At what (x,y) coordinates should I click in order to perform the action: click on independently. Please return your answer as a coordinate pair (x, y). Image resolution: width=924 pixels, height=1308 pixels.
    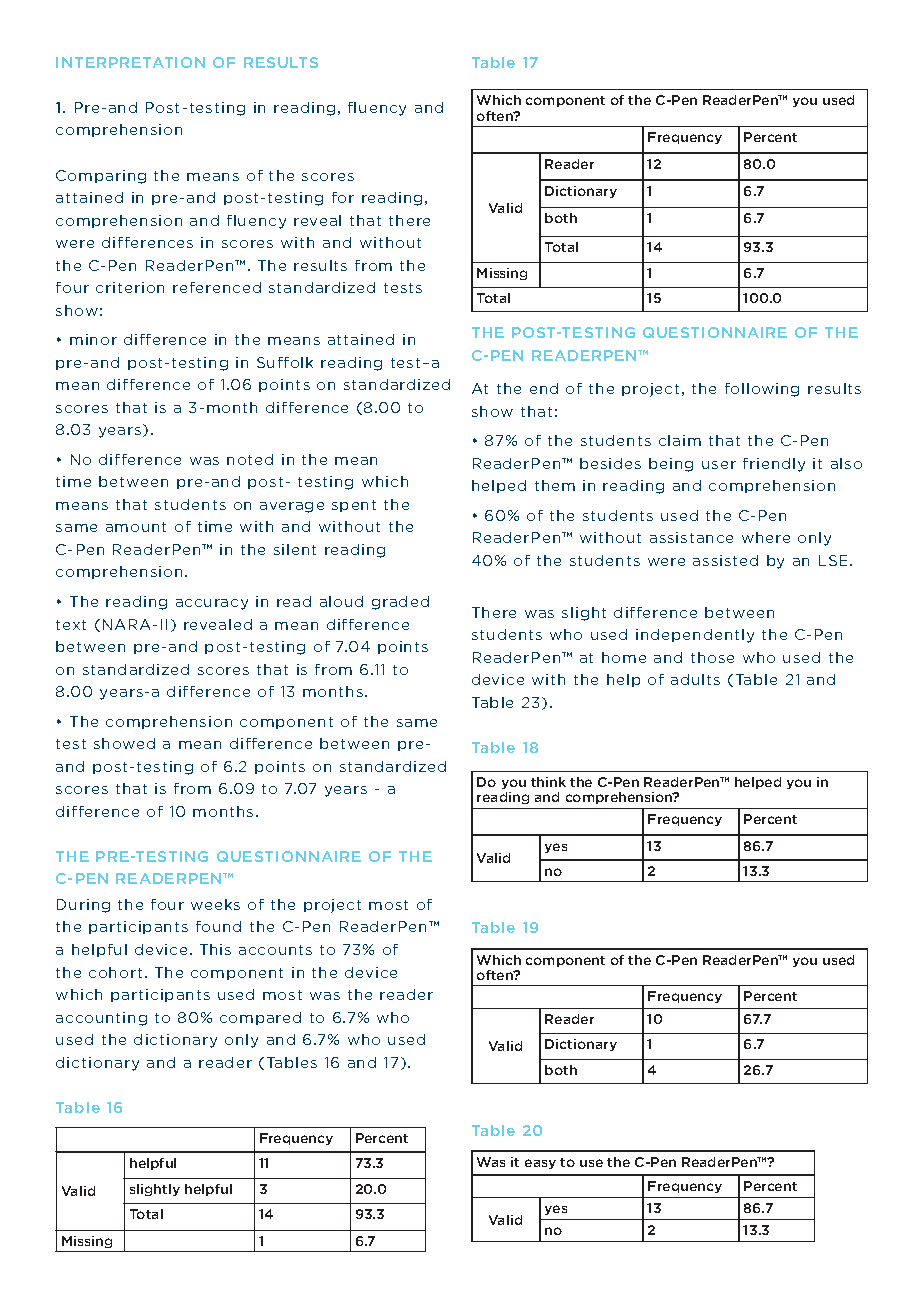
    Looking at the image, I should click on (695, 636).
